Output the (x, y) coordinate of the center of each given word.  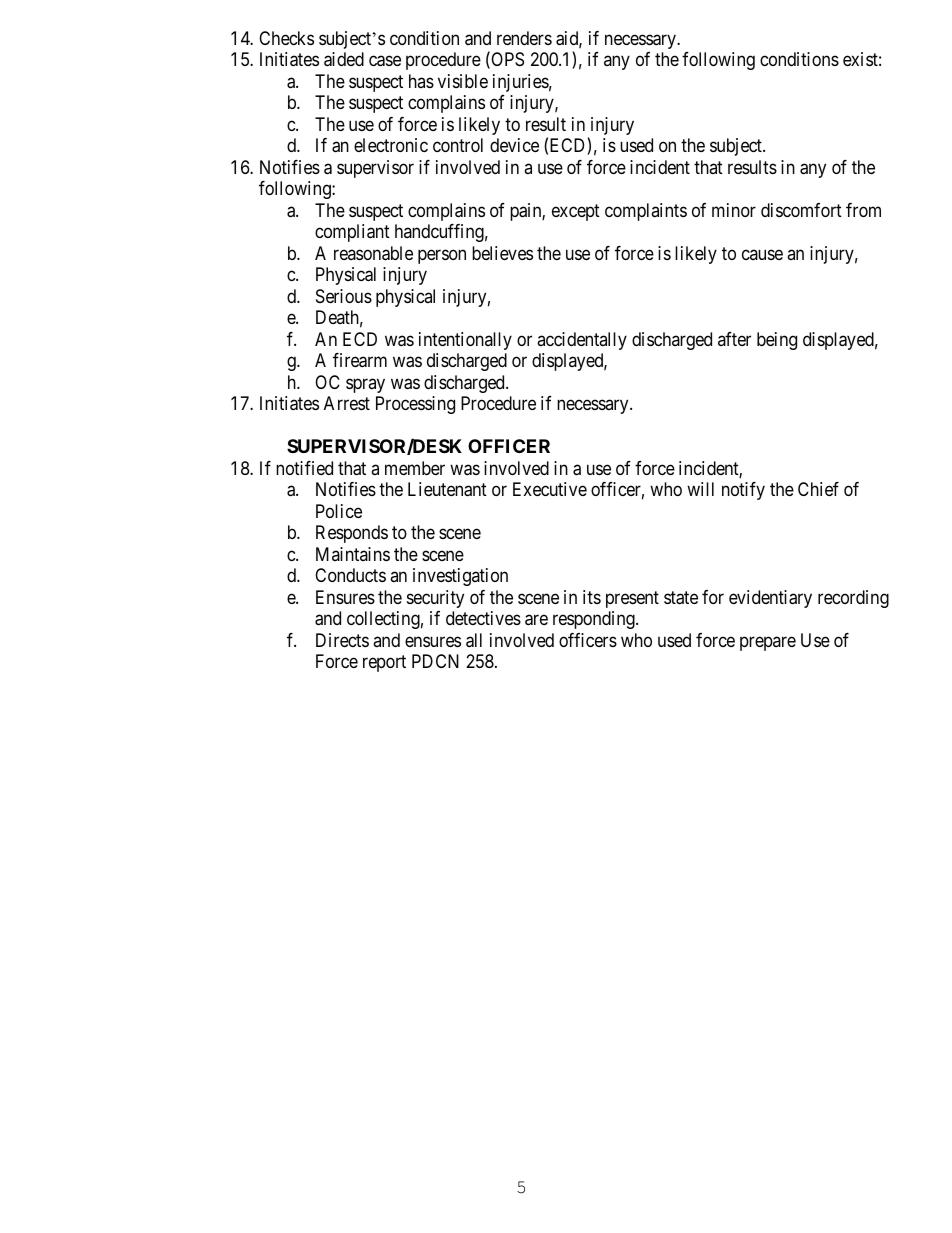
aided (344, 59)
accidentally (582, 341)
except (576, 212)
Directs (342, 640)
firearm (360, 360)
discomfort (801, 210)
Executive (550, 489)
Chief (818, 489)
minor (734, 210)
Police (339, 511)
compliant (352, 233)
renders (524, 38)
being (777, 341)
